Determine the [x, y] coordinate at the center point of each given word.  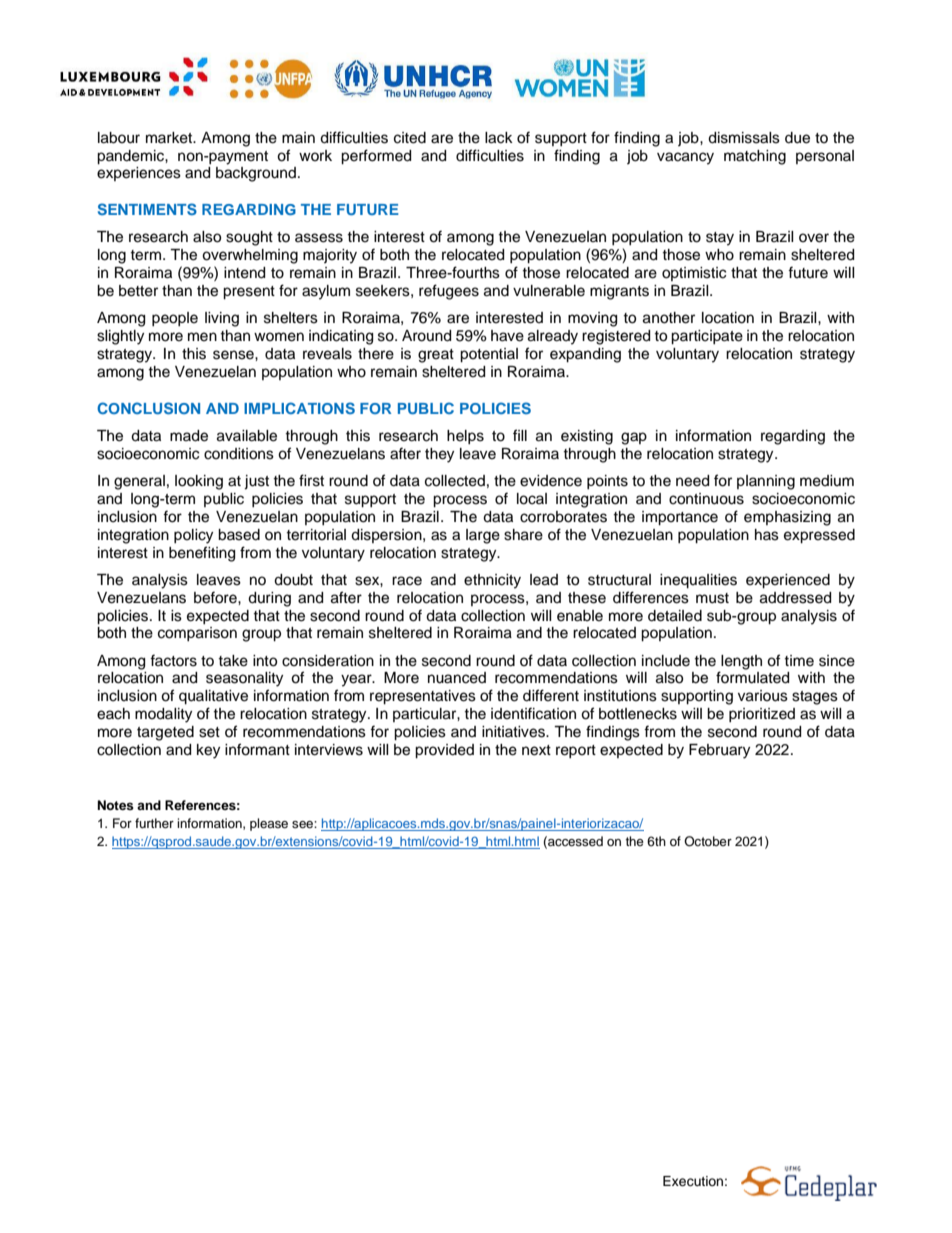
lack [499, 138]
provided [444, 751]
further [154, 823]
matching [755, 157]
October [708, 841]
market [170, 138]
